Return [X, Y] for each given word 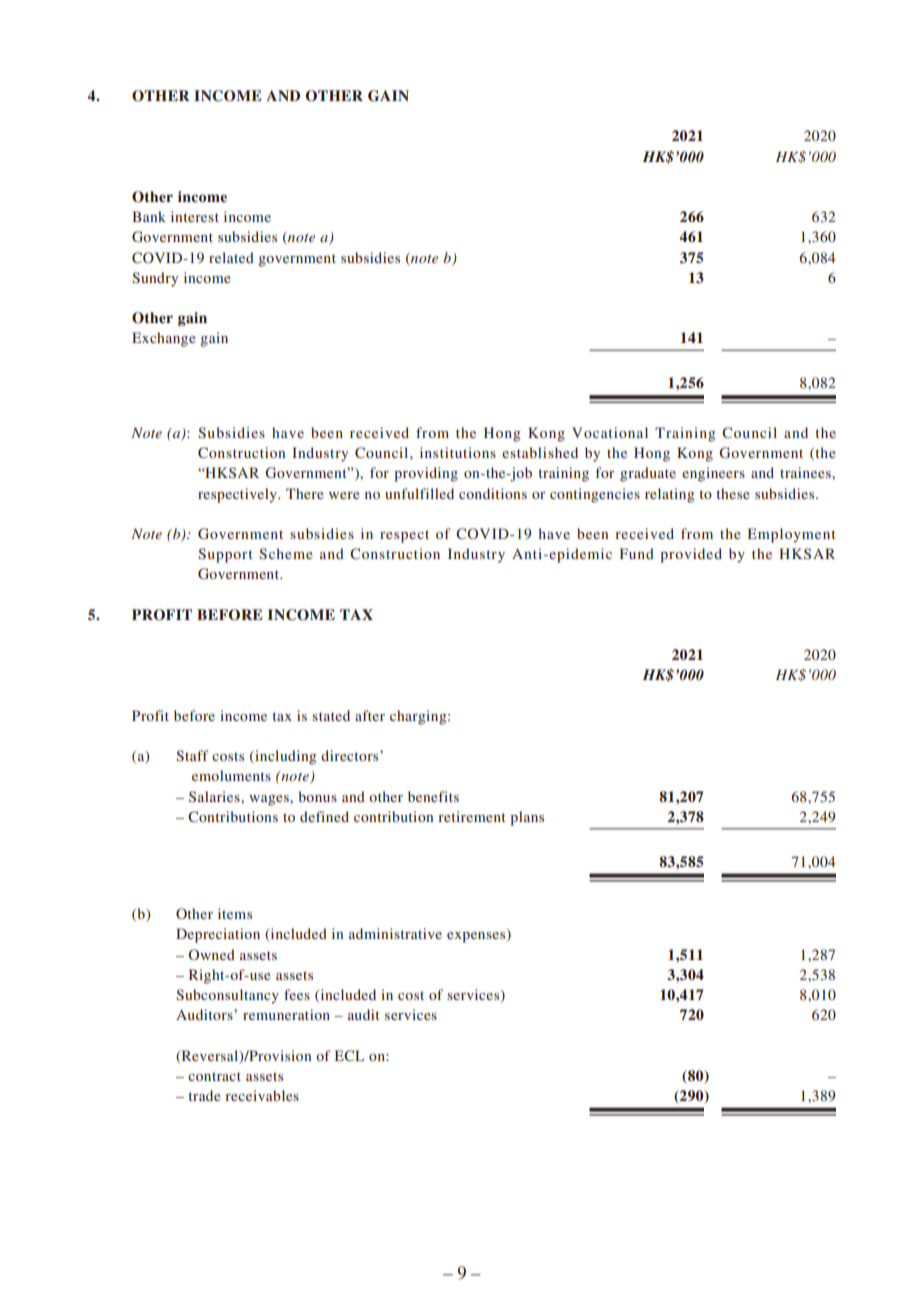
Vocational [610, 432]
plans [527, 818]
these [733, 493]
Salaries [215, 797]
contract [214, 1076]
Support [225, 555]
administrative [395, 933]
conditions [493, 493]
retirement [472, 816]
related [231, 257]
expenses [477, 937]
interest [195, 216]
